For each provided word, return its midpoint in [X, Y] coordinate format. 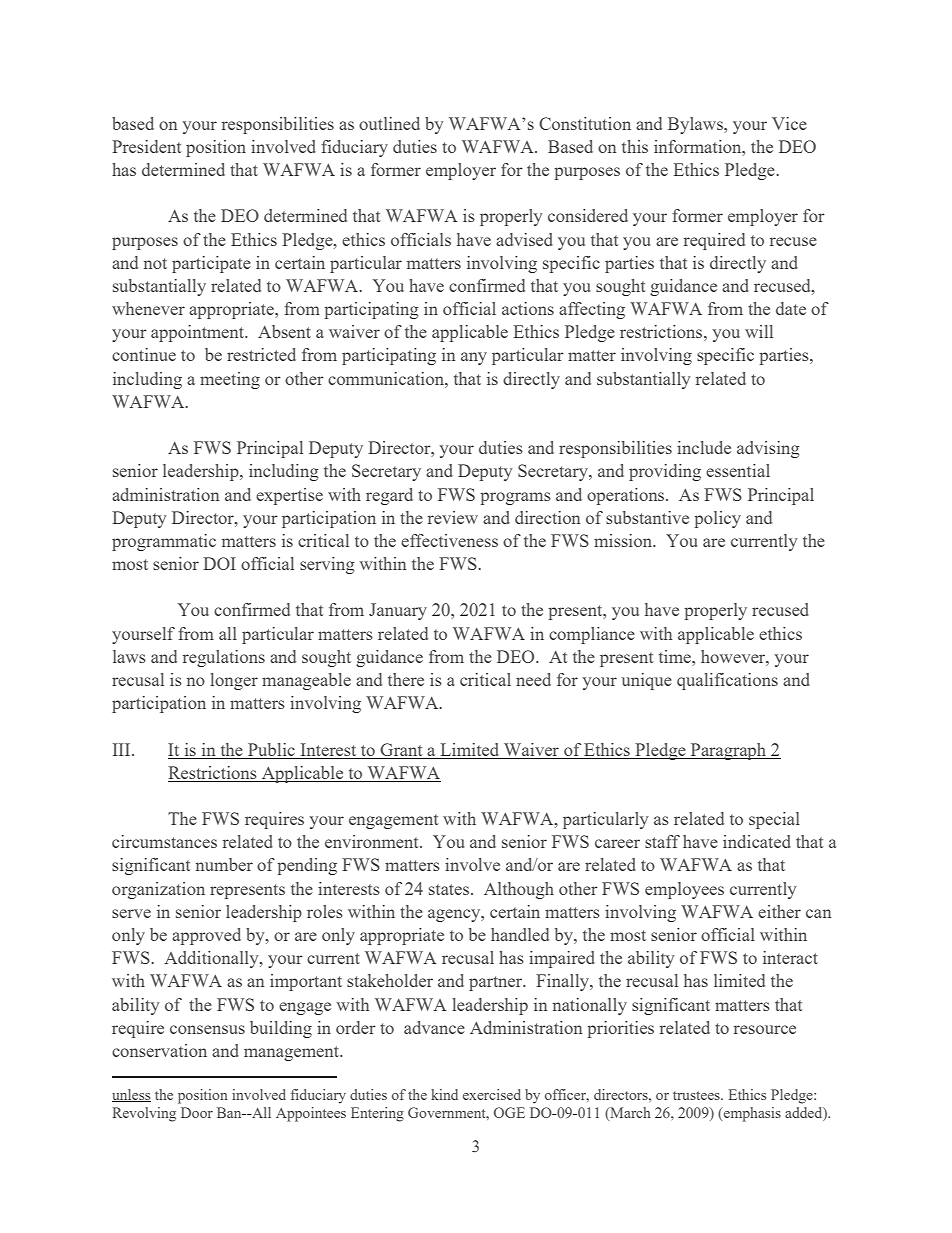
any [474, 358]
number [224, 864]
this [635, 146]
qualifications [727, 681]
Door [197, 1112]
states [450, 889]
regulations [224, 658]
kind [444, 1094]
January [398, 611]
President [146, 146]
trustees [697, 1095]
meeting [230, 380]
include [704, 447]
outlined [389, 123]
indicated [757, 841]
